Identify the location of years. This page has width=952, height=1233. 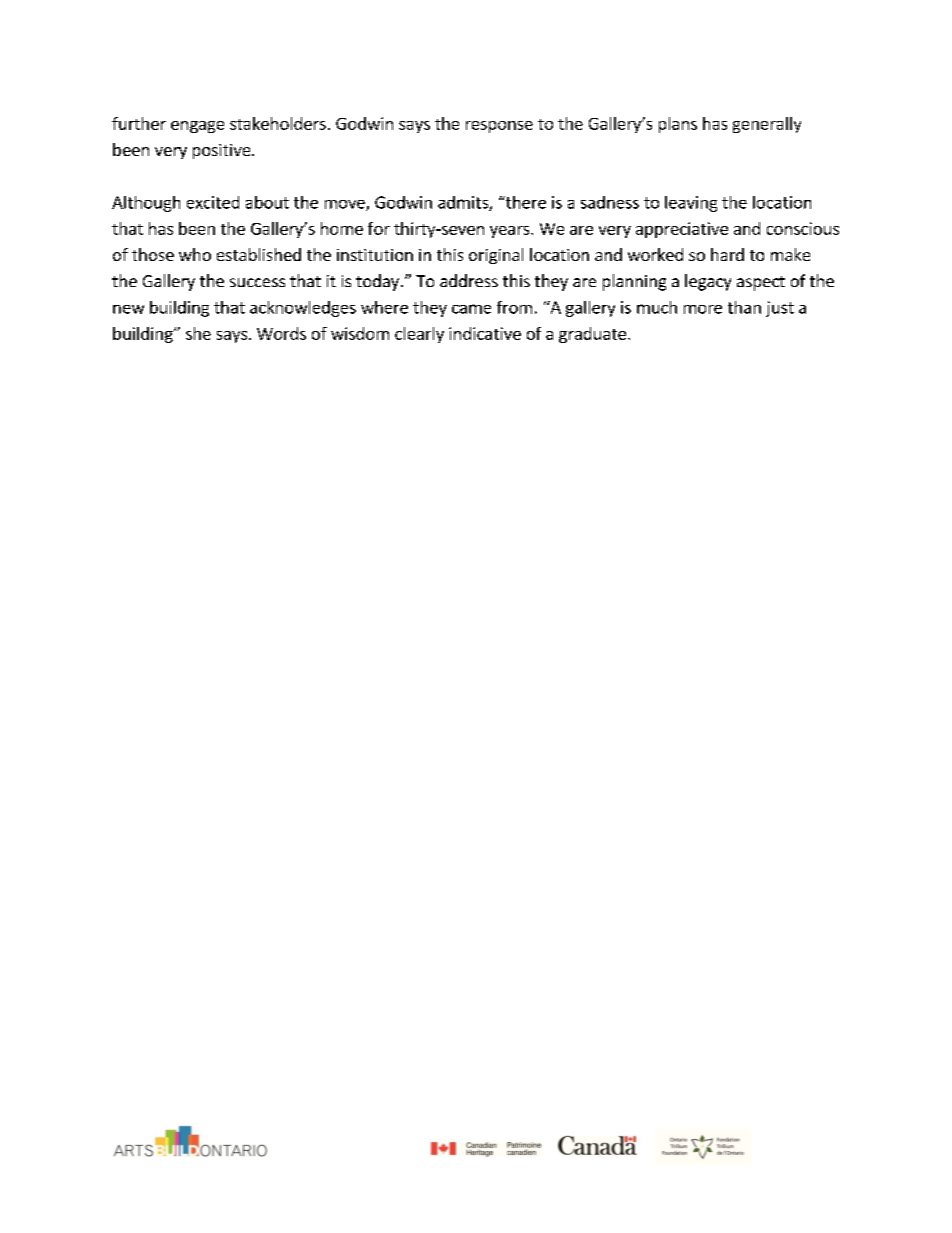
(511, 232).
